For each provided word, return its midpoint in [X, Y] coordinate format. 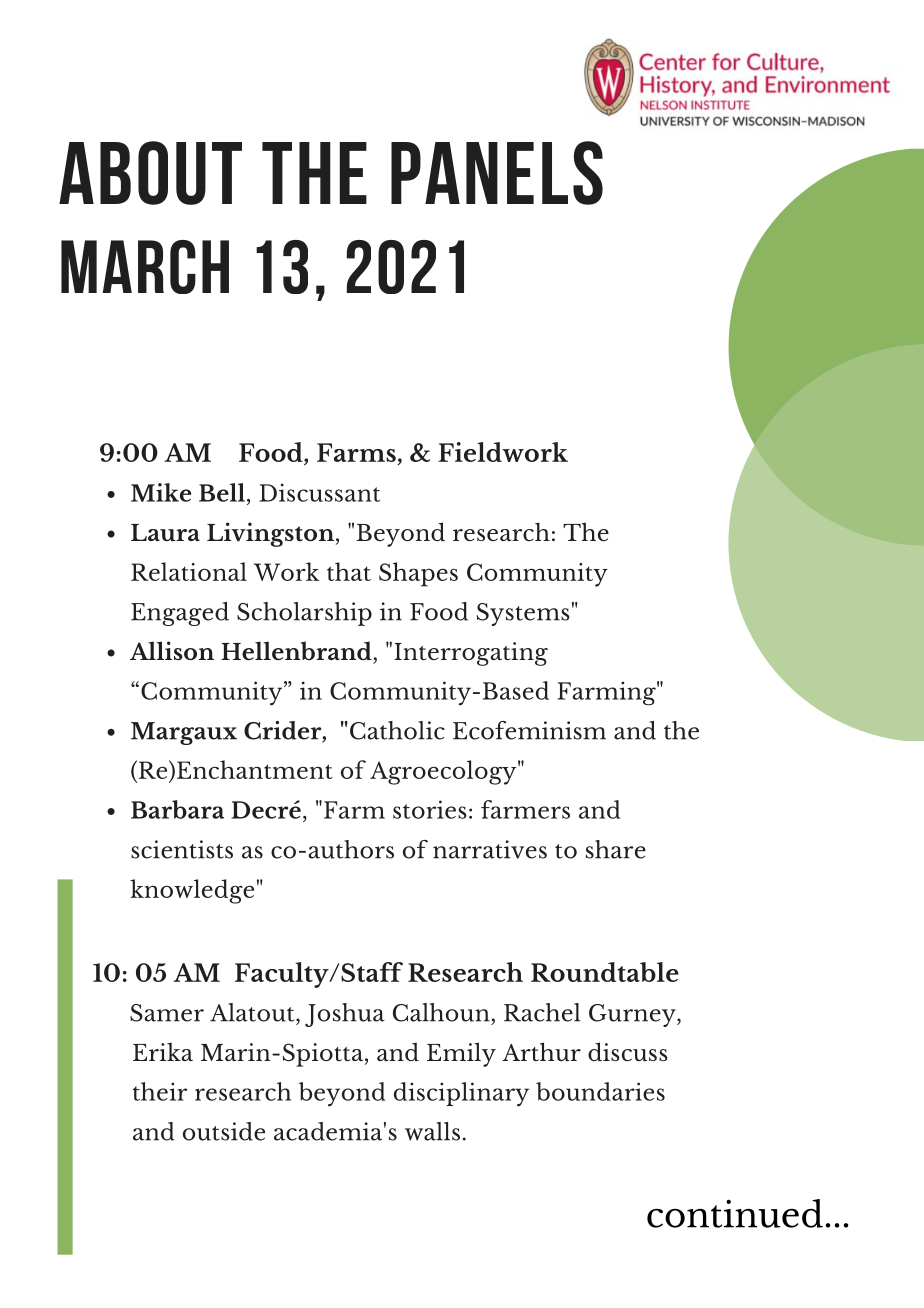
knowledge [192, 891]
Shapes [418, 574]
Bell [222, 492]
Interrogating [471, 654]
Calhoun [441, 1012]
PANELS [497, 173]
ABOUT [150, 173]
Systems [523, 614]
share [616, 849]
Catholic [397, 730]
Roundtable [605, 972]
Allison [172, 650]
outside [224, 1131]
